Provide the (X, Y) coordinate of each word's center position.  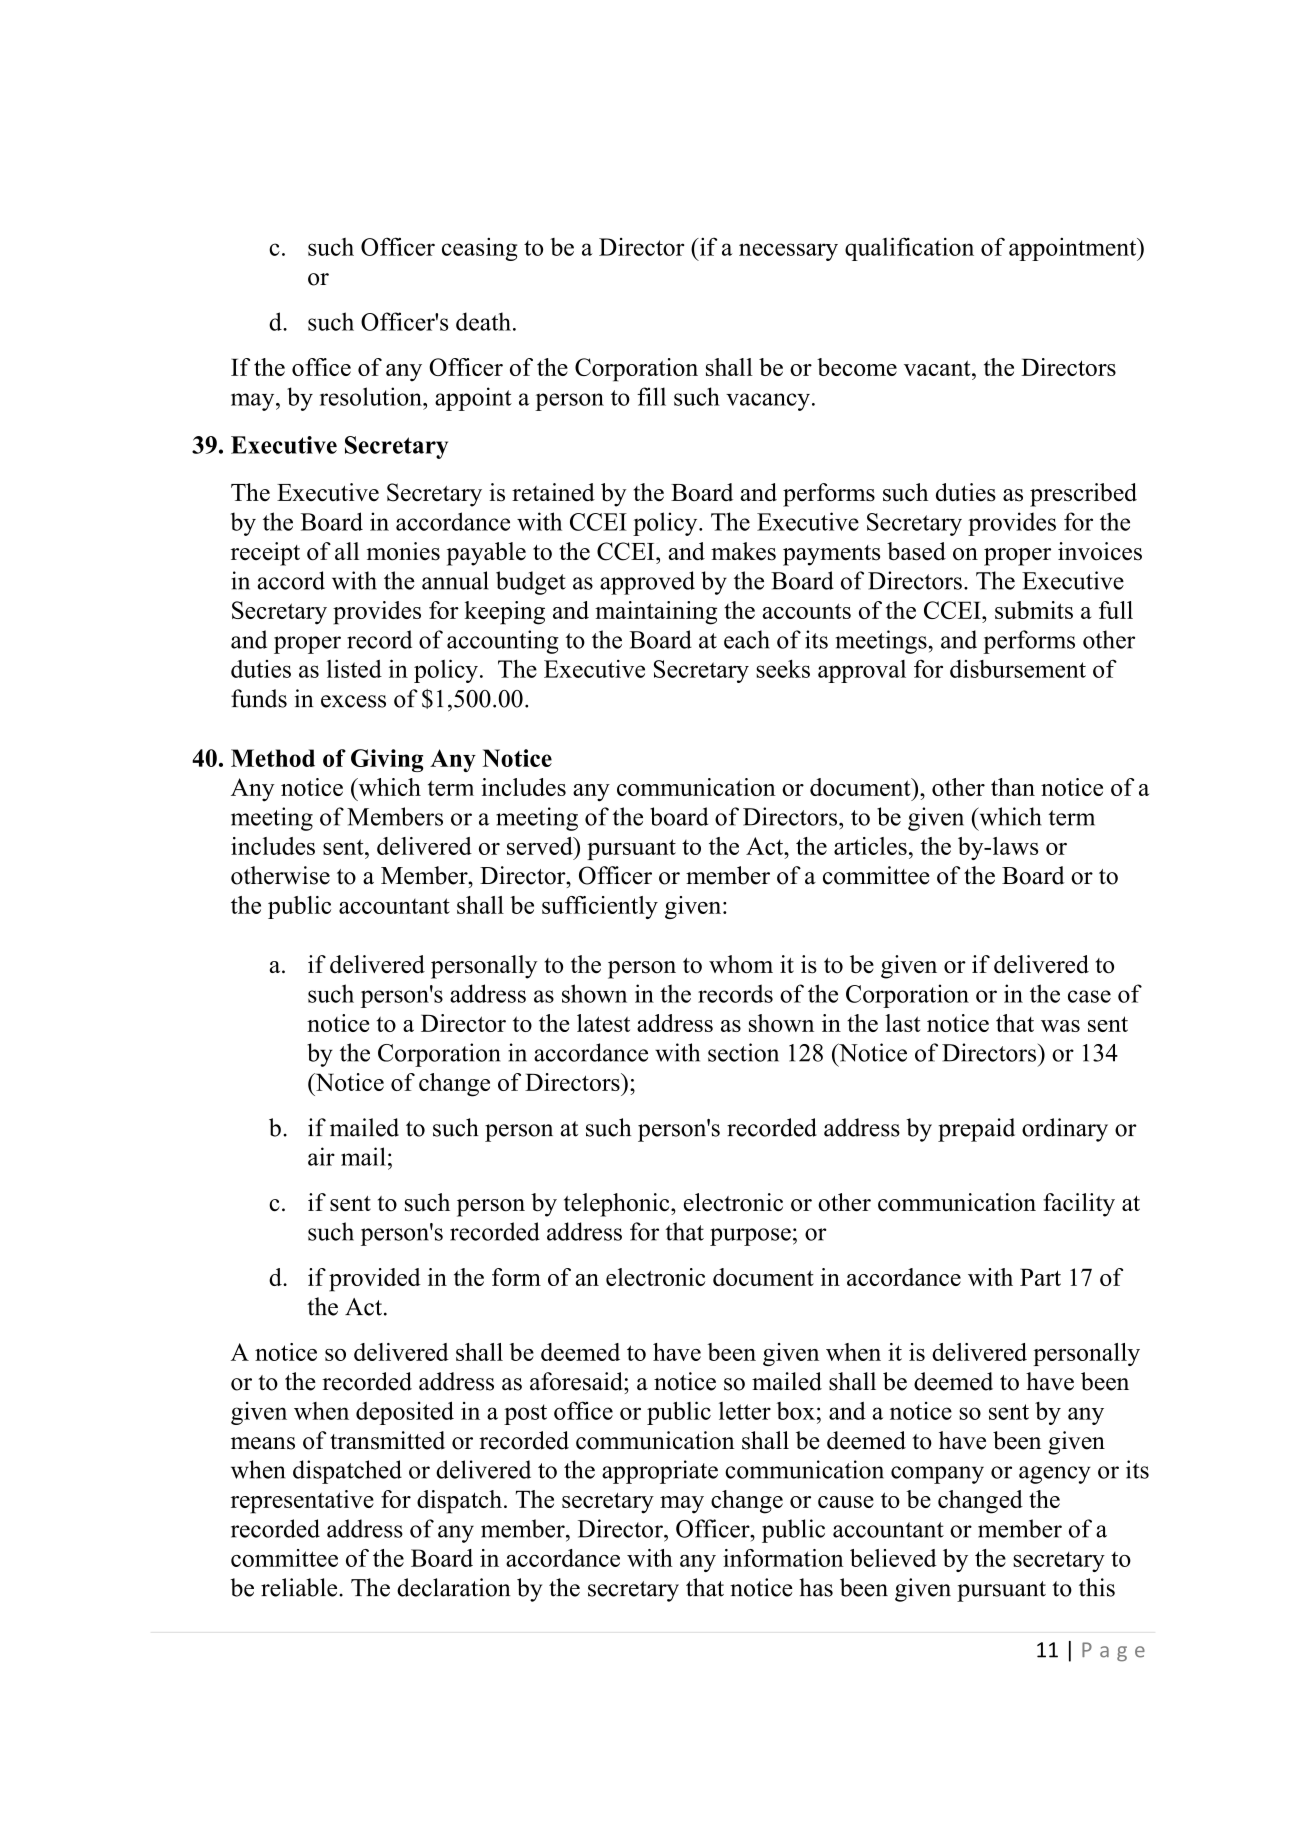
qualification (909, 249)
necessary (788, 252)
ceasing (479, 249)
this (1097, 1587)
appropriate (660, 1472)
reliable (300, 1587)
